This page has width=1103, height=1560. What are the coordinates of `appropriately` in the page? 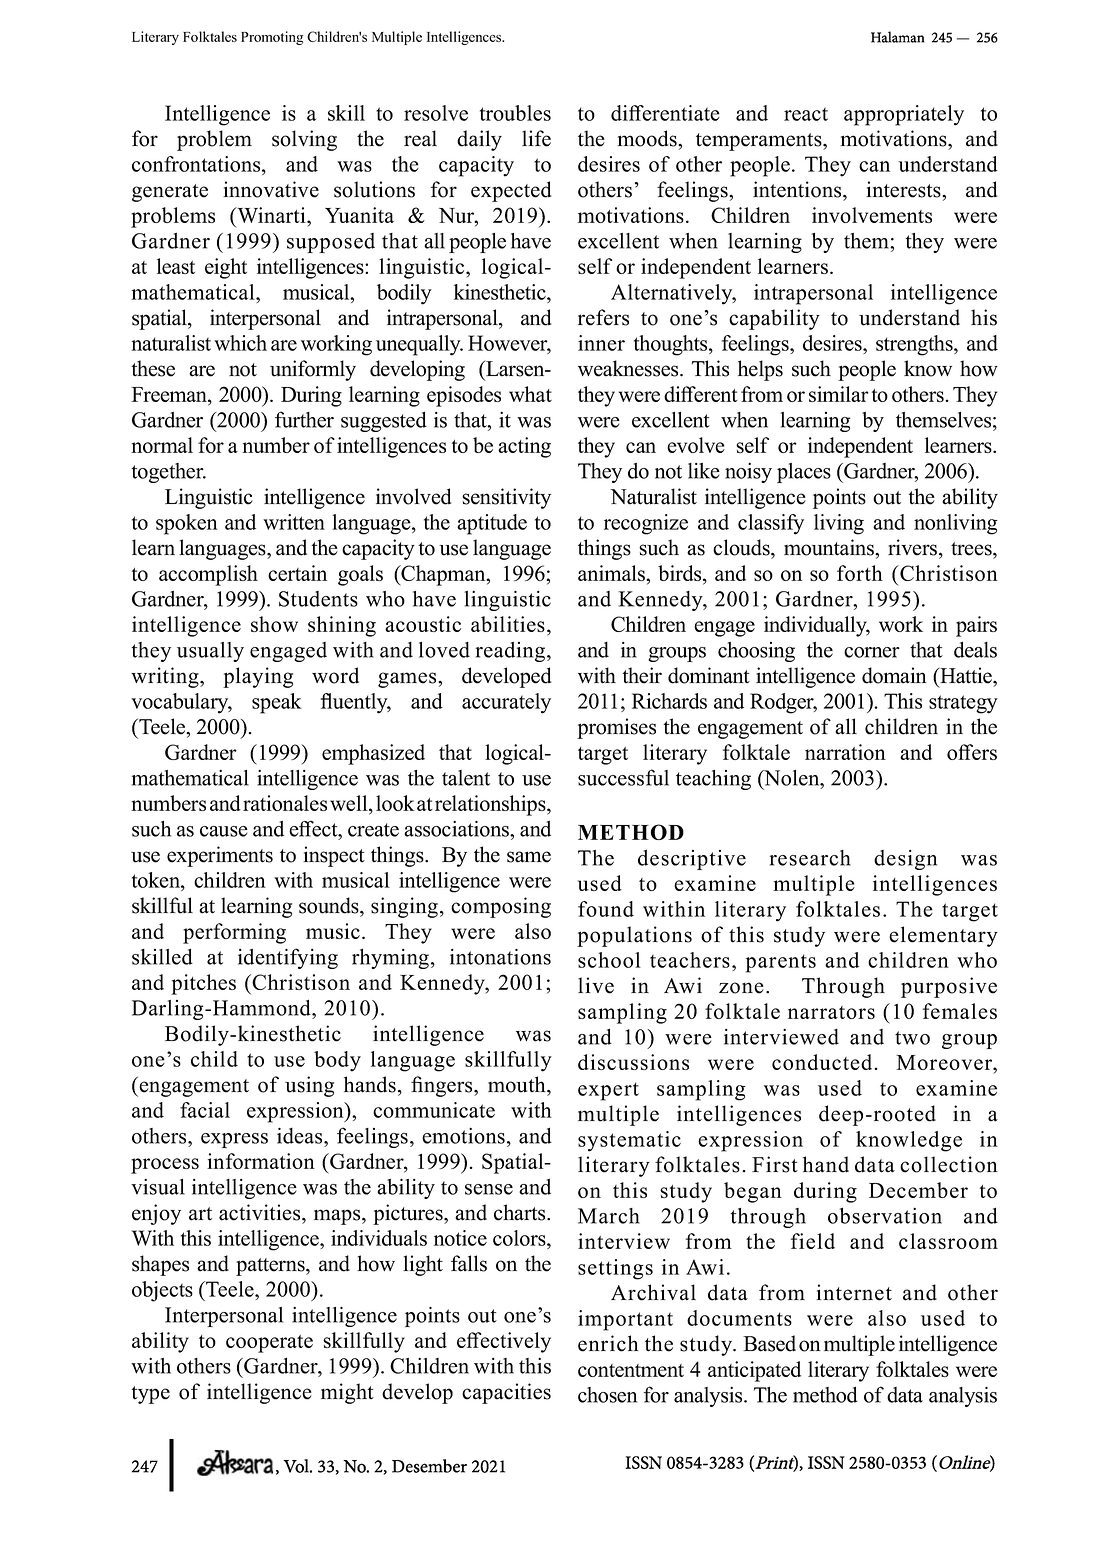 It's located at (904, 115).
